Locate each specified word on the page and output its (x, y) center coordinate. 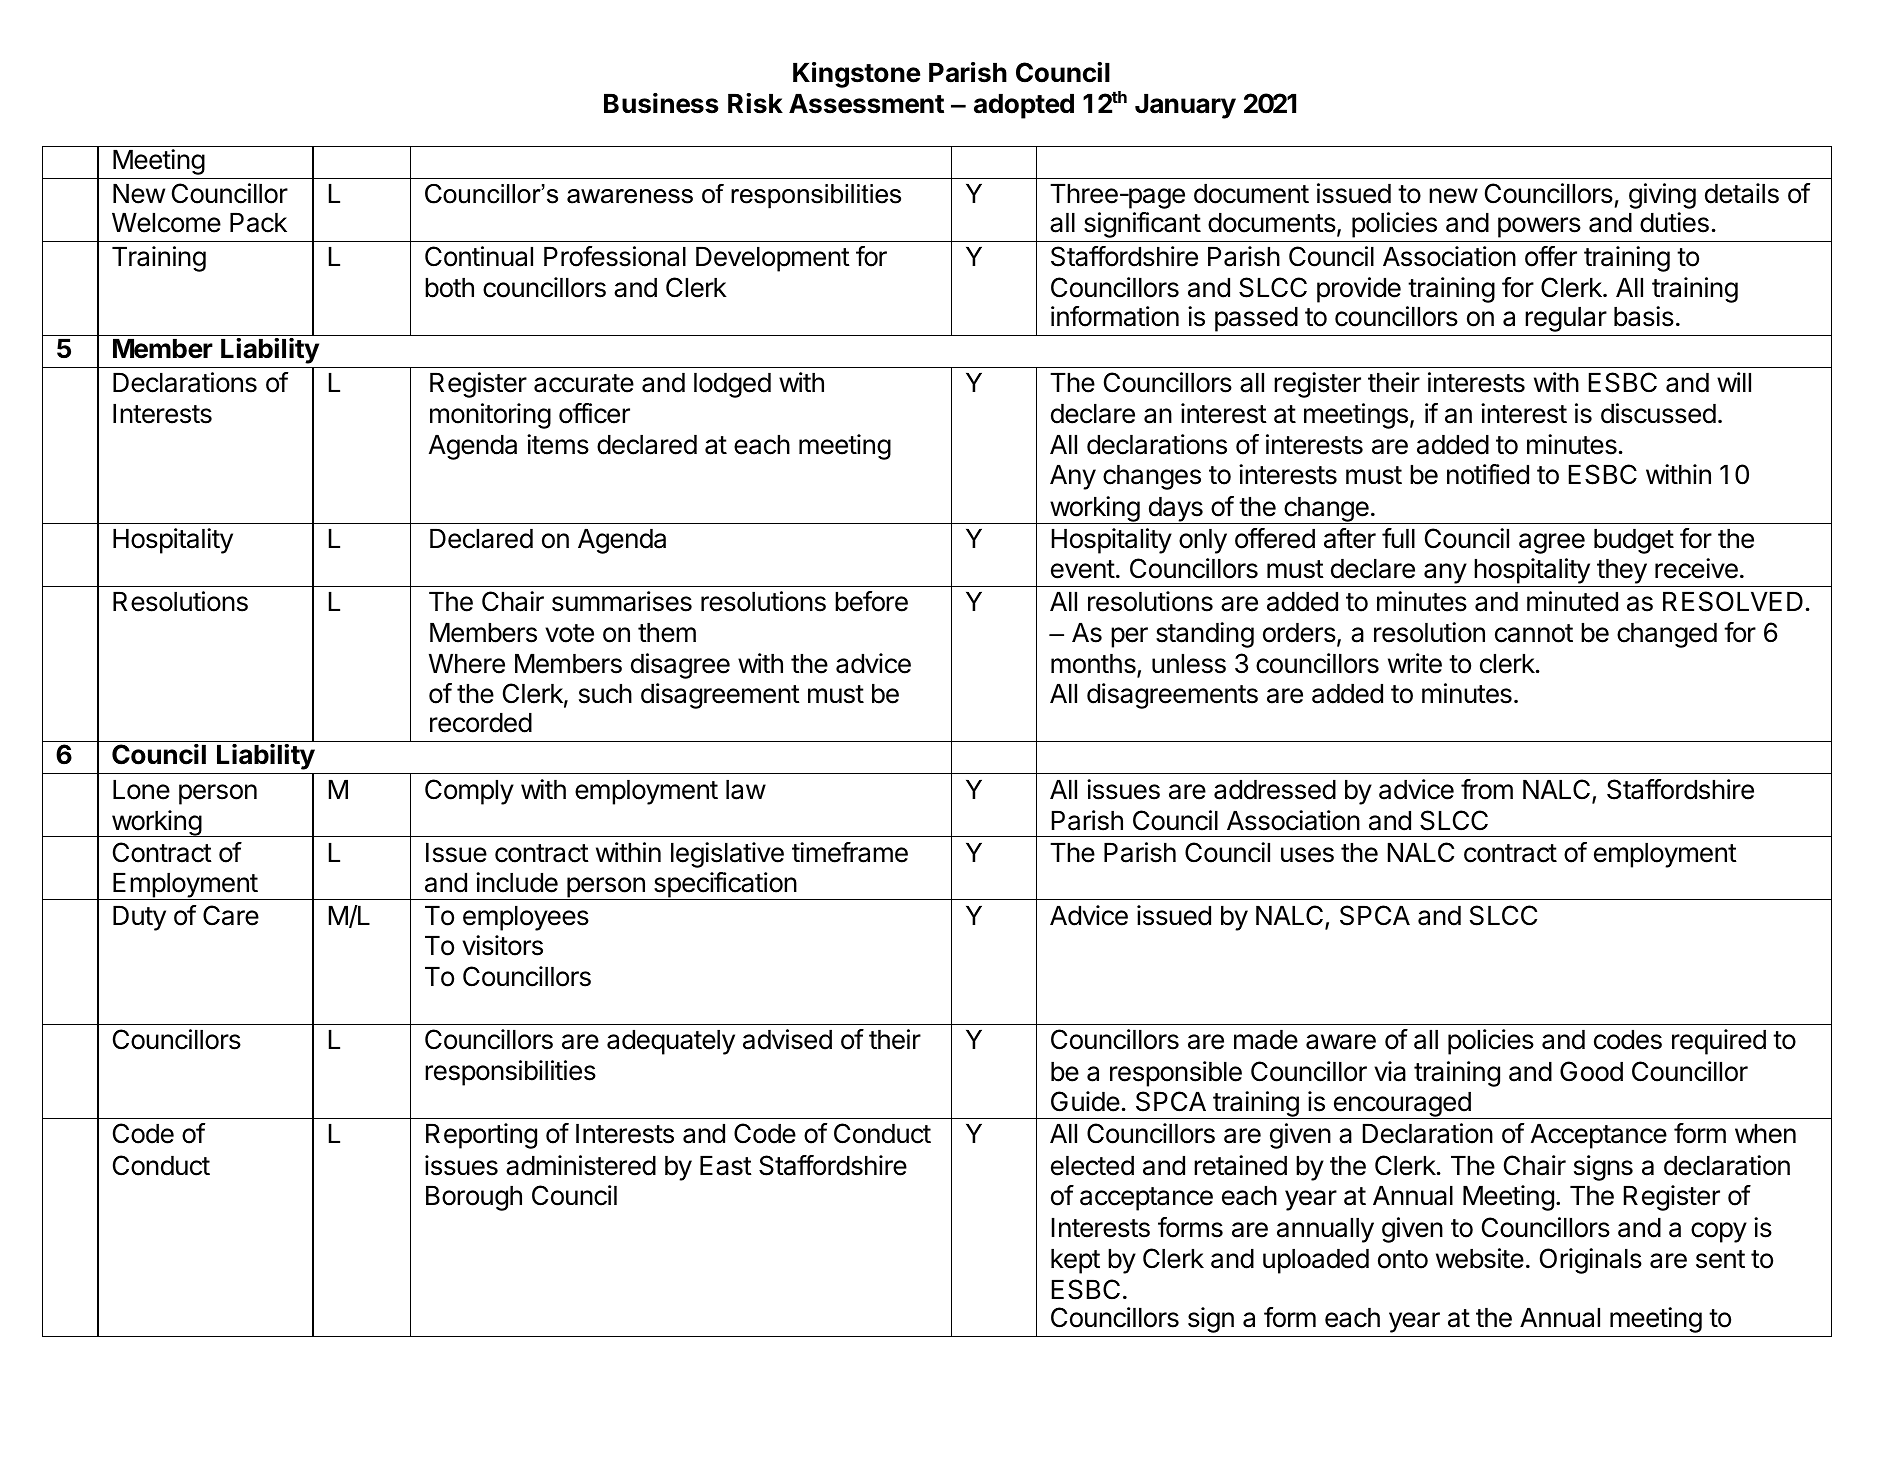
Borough (474, 1198)
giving (1662, 196)
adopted (1024, 106)
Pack (258, 223)
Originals (1591, 1261)
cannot (1534, 633)
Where (467, 664)
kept (1075, 1261)
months (1094, 665)
